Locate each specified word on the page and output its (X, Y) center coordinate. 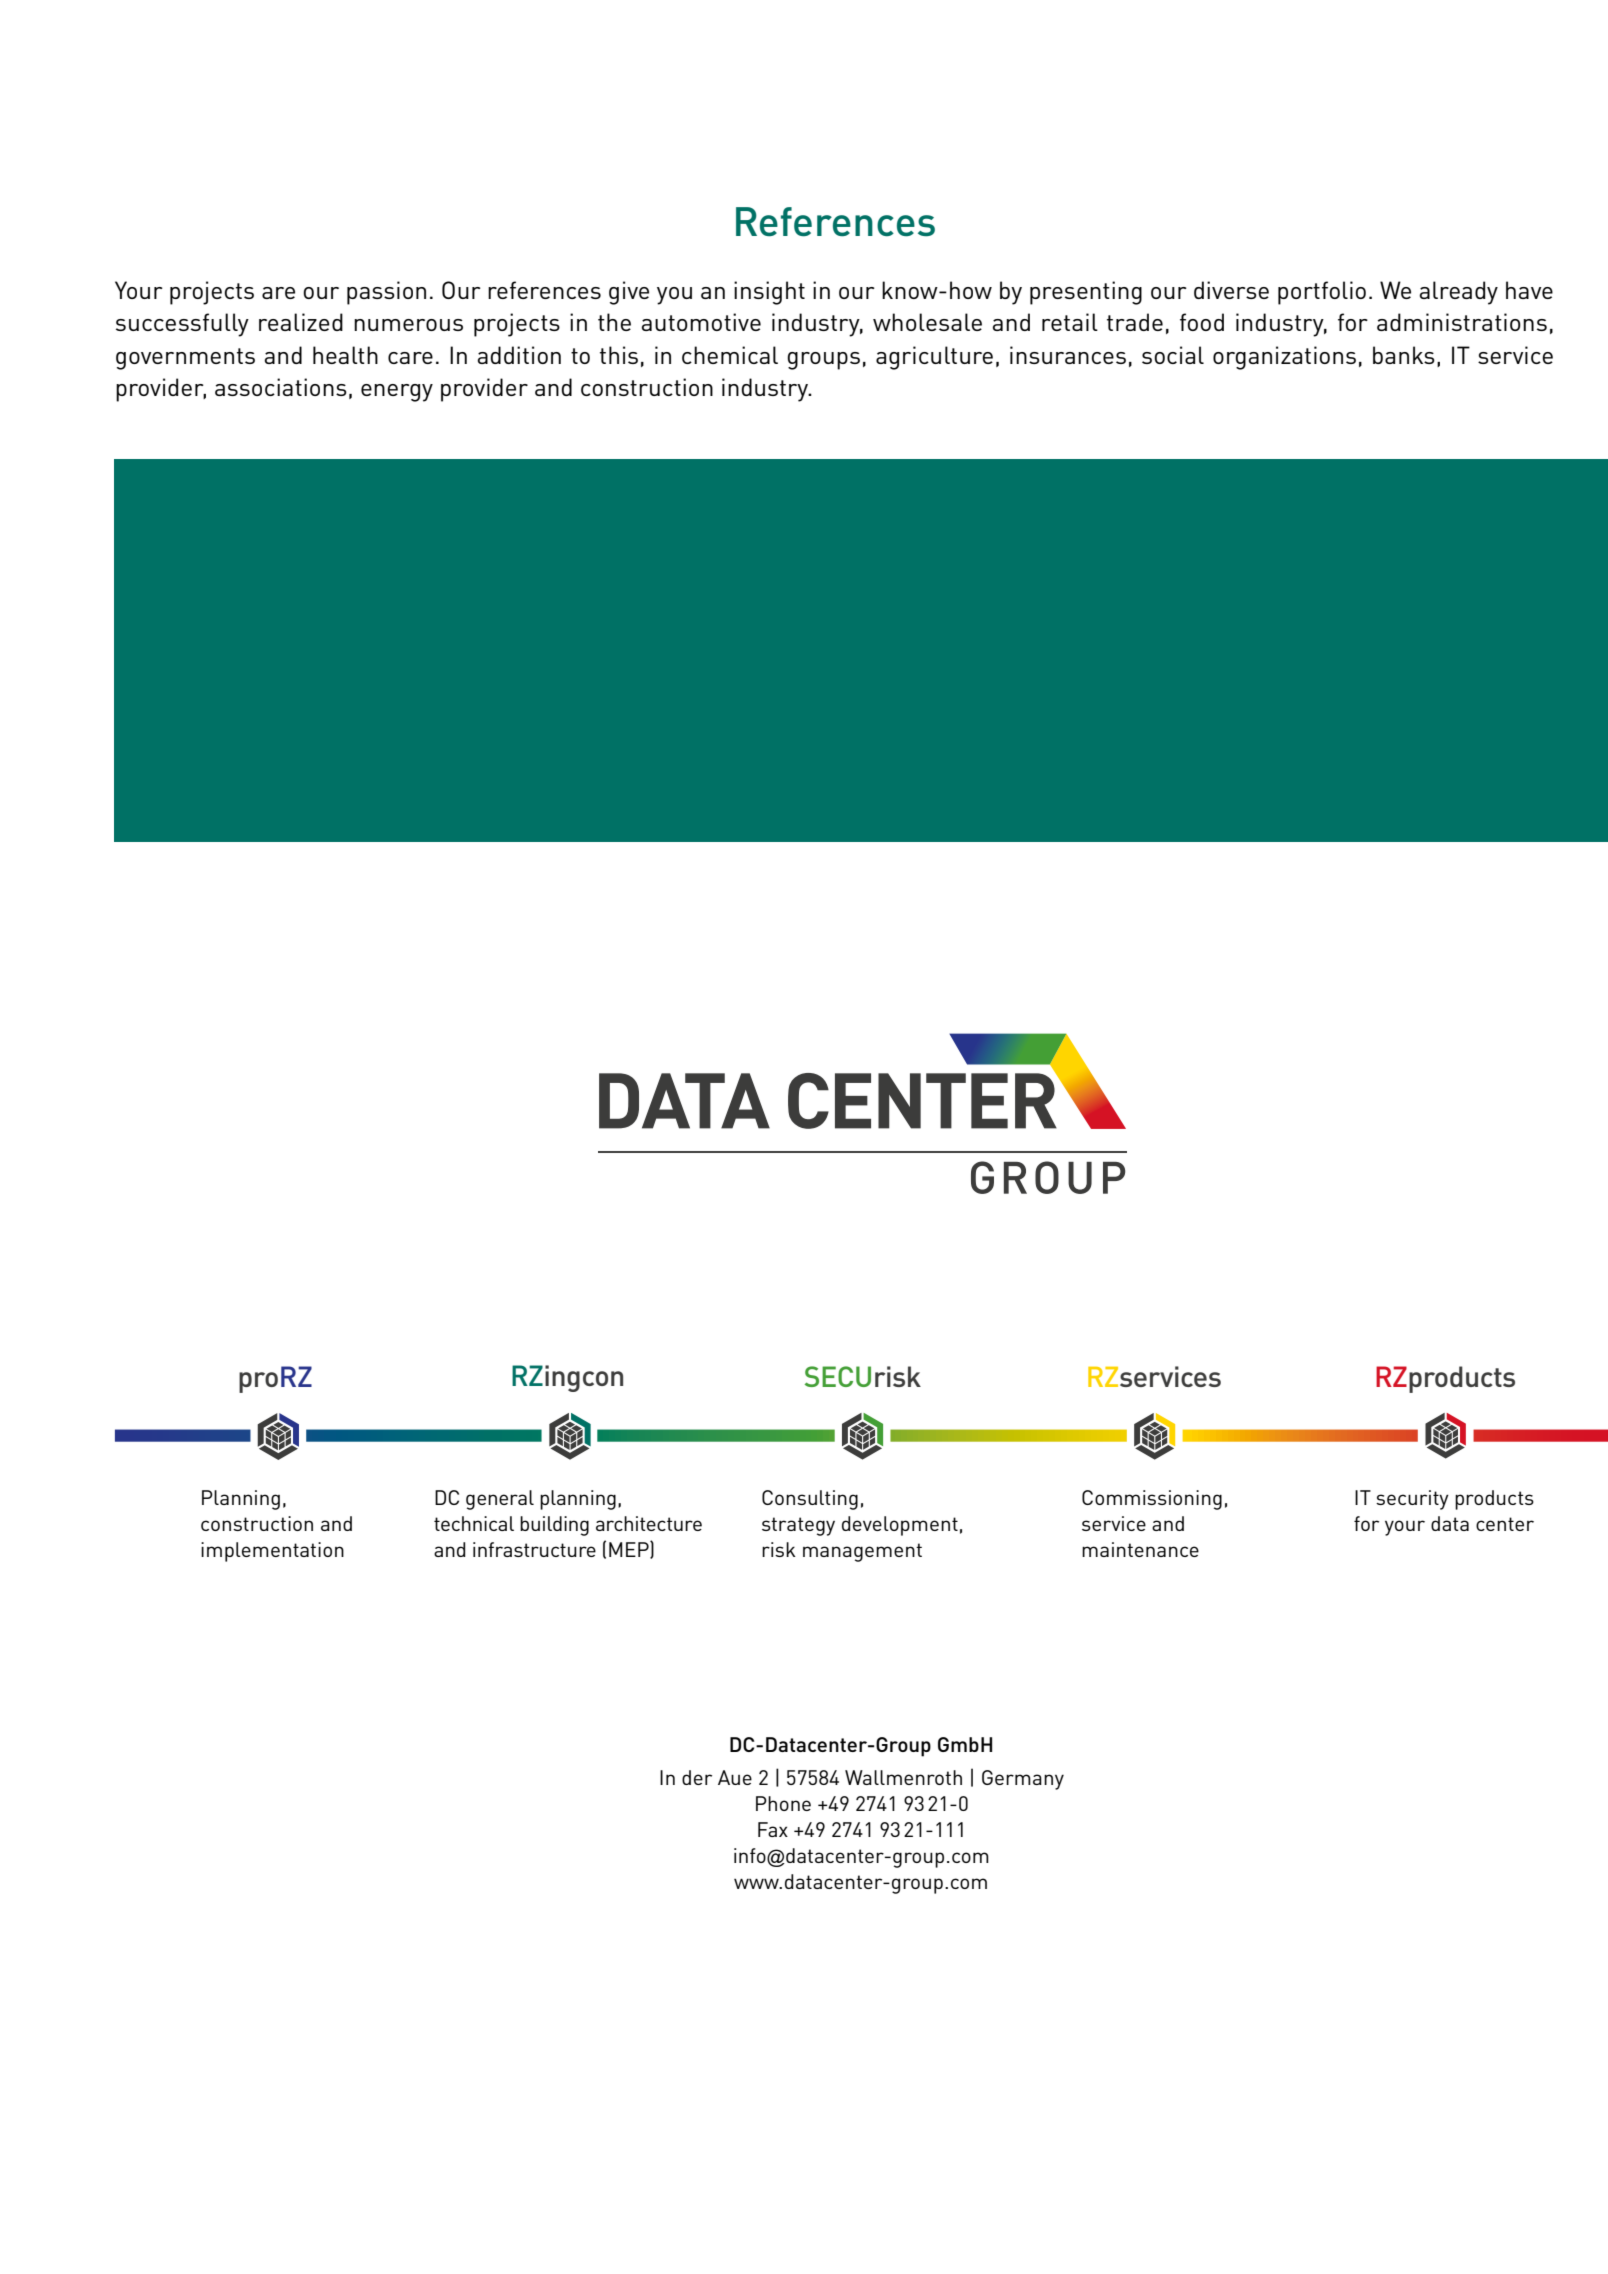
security (1412, 1500)
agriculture (934, 358)
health (345, 355)
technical (474, 1523)
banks (1404, 355)
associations (281, 387)
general (500, 1500)
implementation (272, 1552)
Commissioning (1152, 1500)
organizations (1284, 358)
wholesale (927, 322)
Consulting (810, 1500)
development (900, 1526)
